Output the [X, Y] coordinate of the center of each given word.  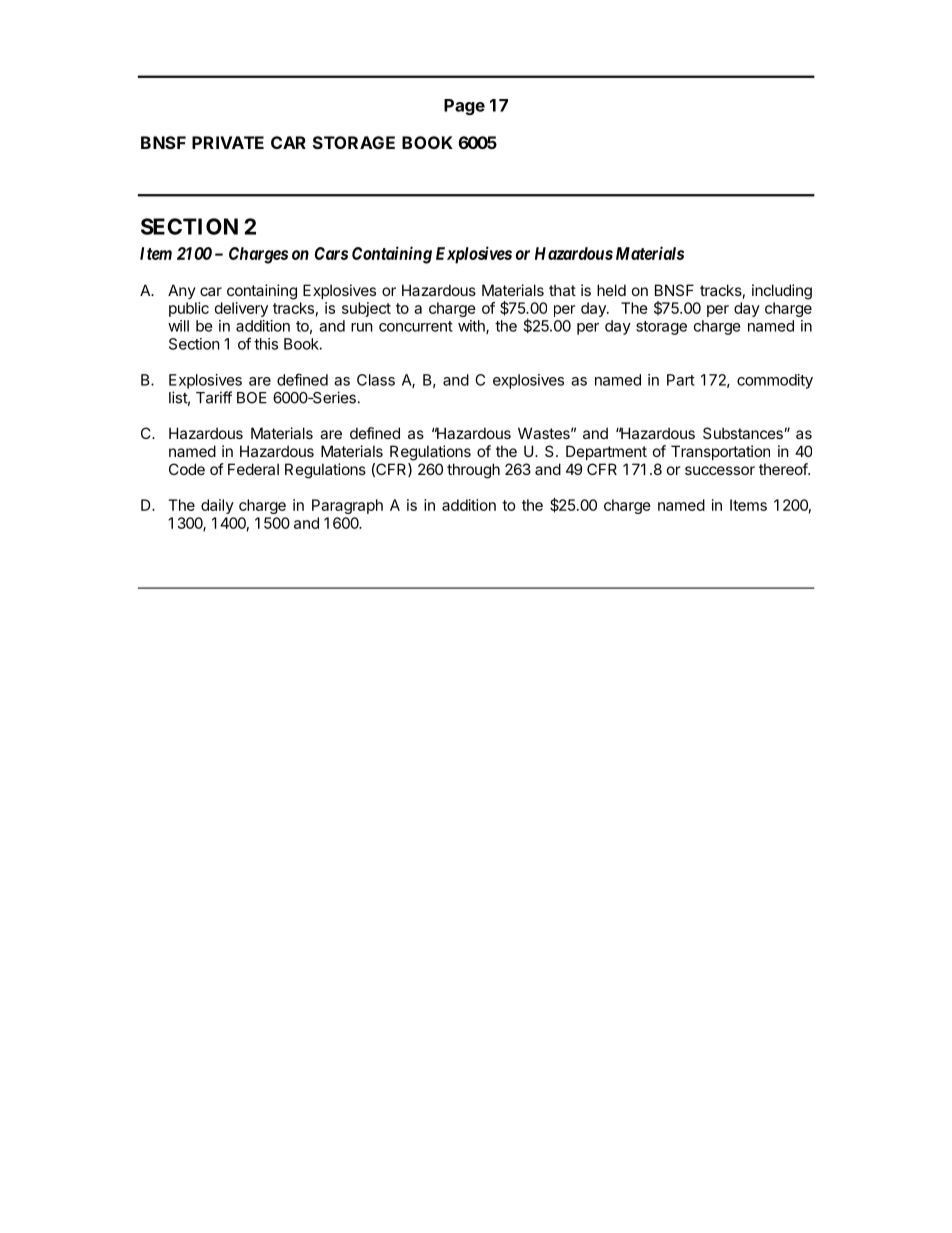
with [472, 327]
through [473, 471]
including [782, 292]
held [611, 290]
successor [720, 470]
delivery [241, 309]
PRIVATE [228, 142]
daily [217, 506]
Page [464, 107]
